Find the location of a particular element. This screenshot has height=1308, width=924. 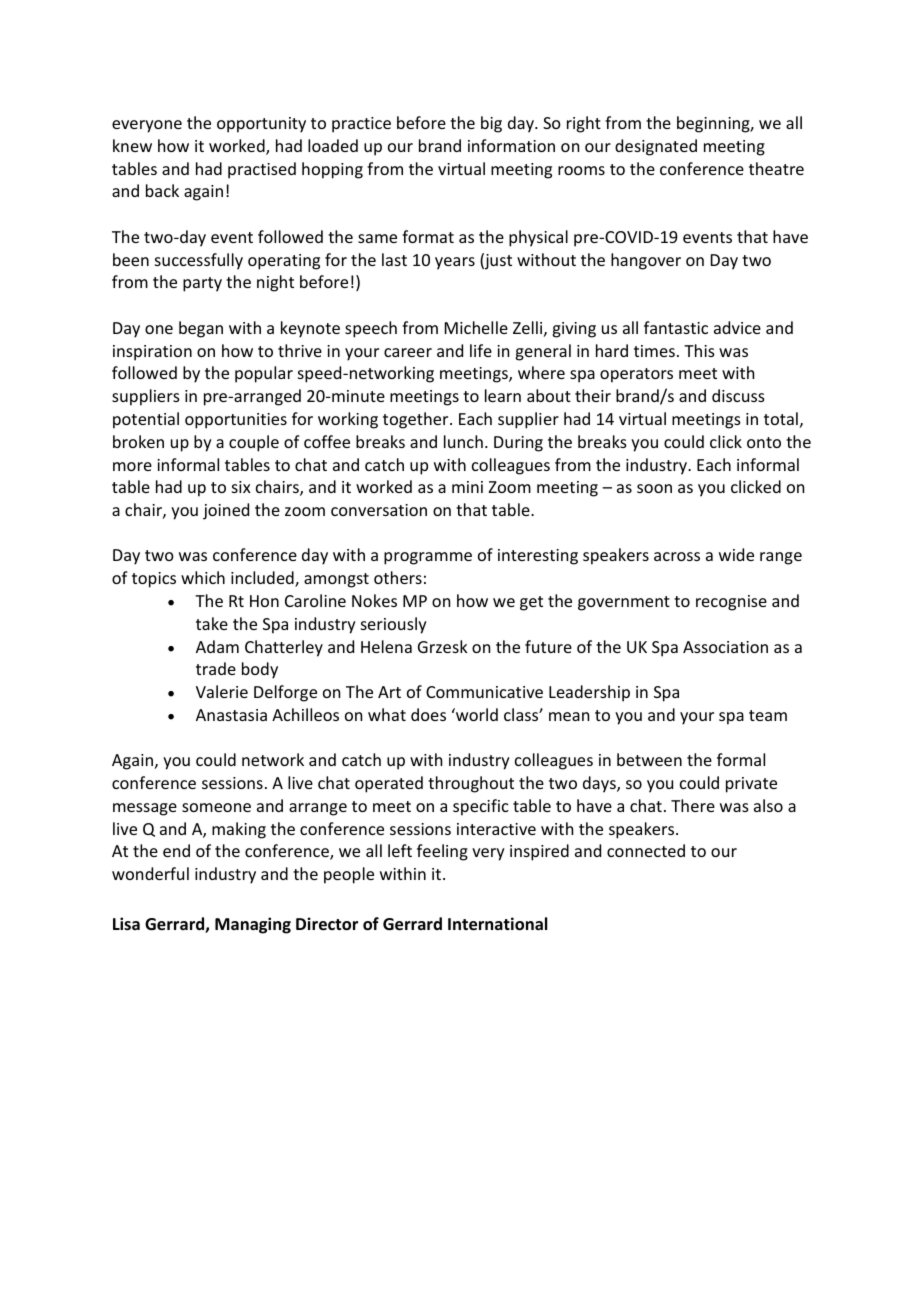

International is located at coordinates (497, 924).
